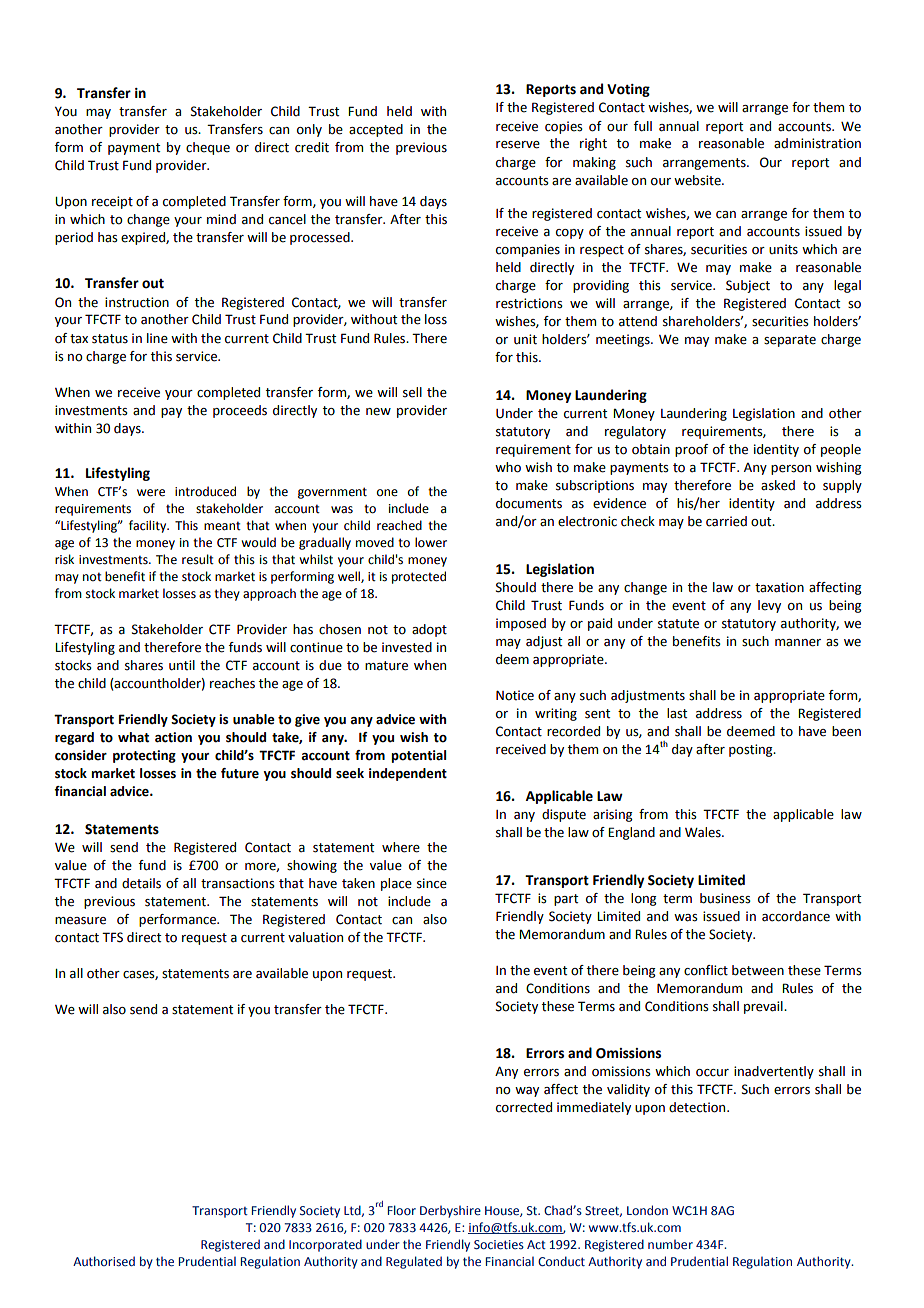 Image resolution: width=924 pixels, height=1308 pixels. What do you see at coordinates (104, 1261) in the document?
I see `Authorised` at bounding box center [104, 1261].
